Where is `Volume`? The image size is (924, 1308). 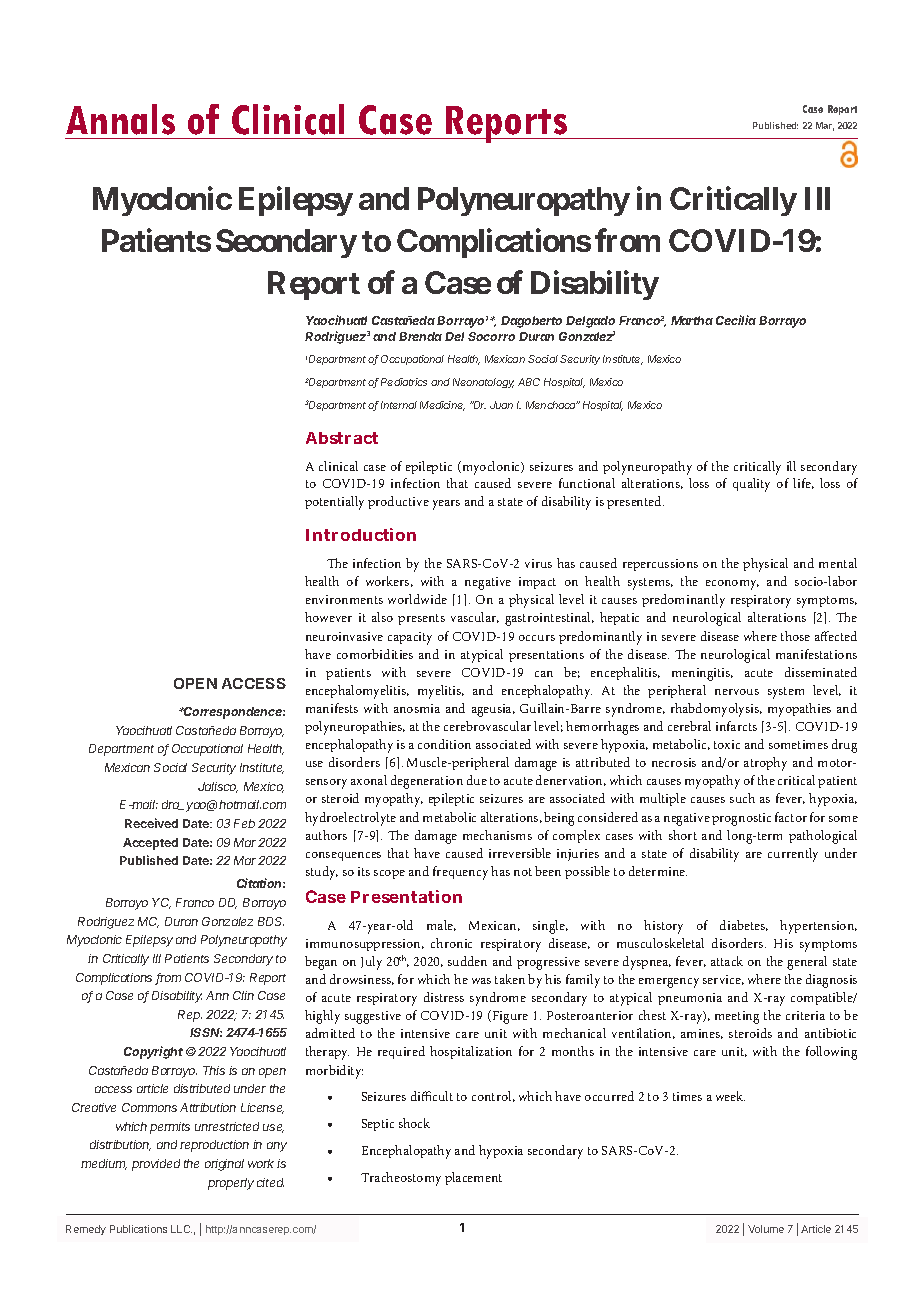
Volume is located at coordinates (766, 1229).
